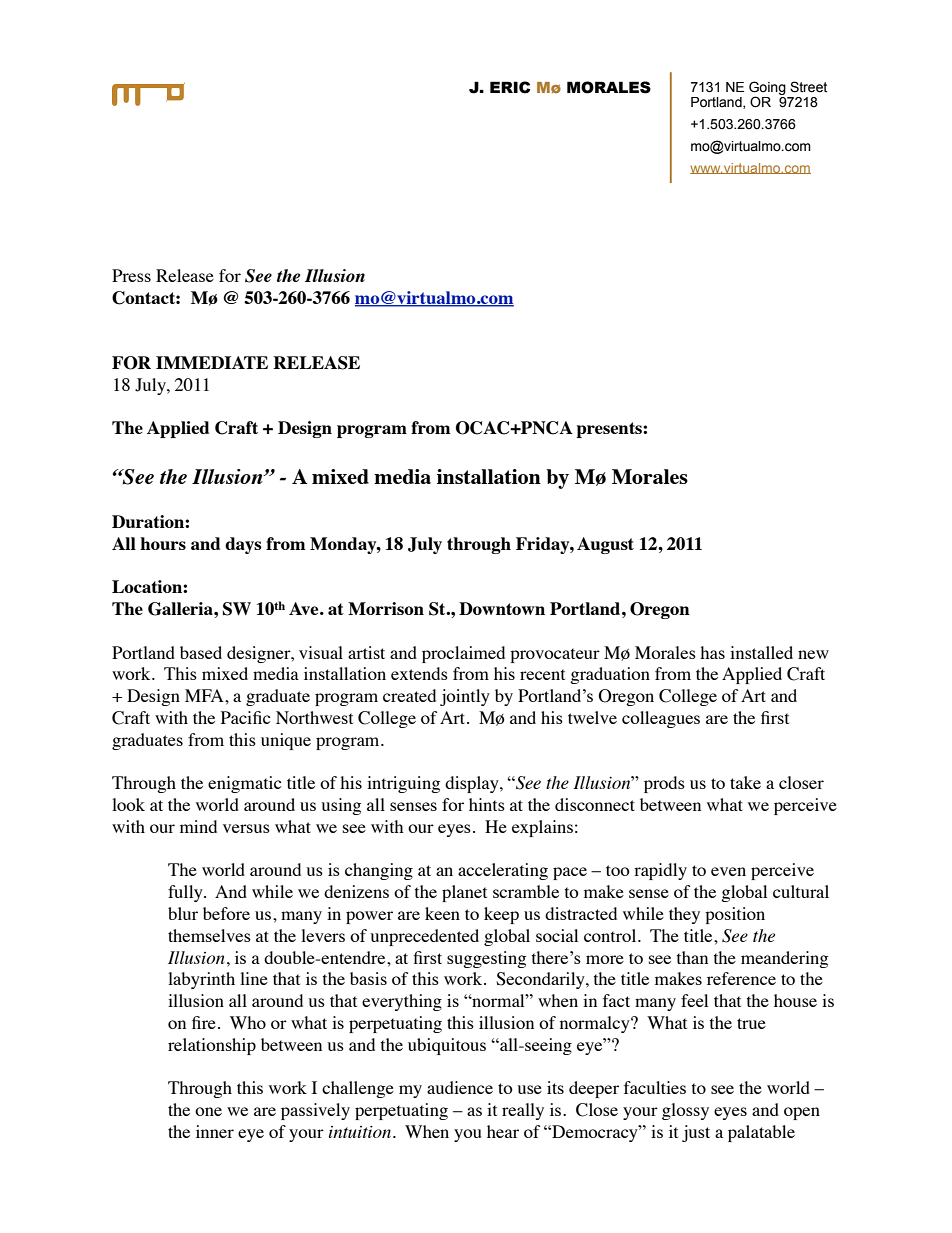 The width and height of the screenshot is (952, 1233). Describe the element at coordinates (685, 1111) in the screenshot. I see `glossy` at that location.
